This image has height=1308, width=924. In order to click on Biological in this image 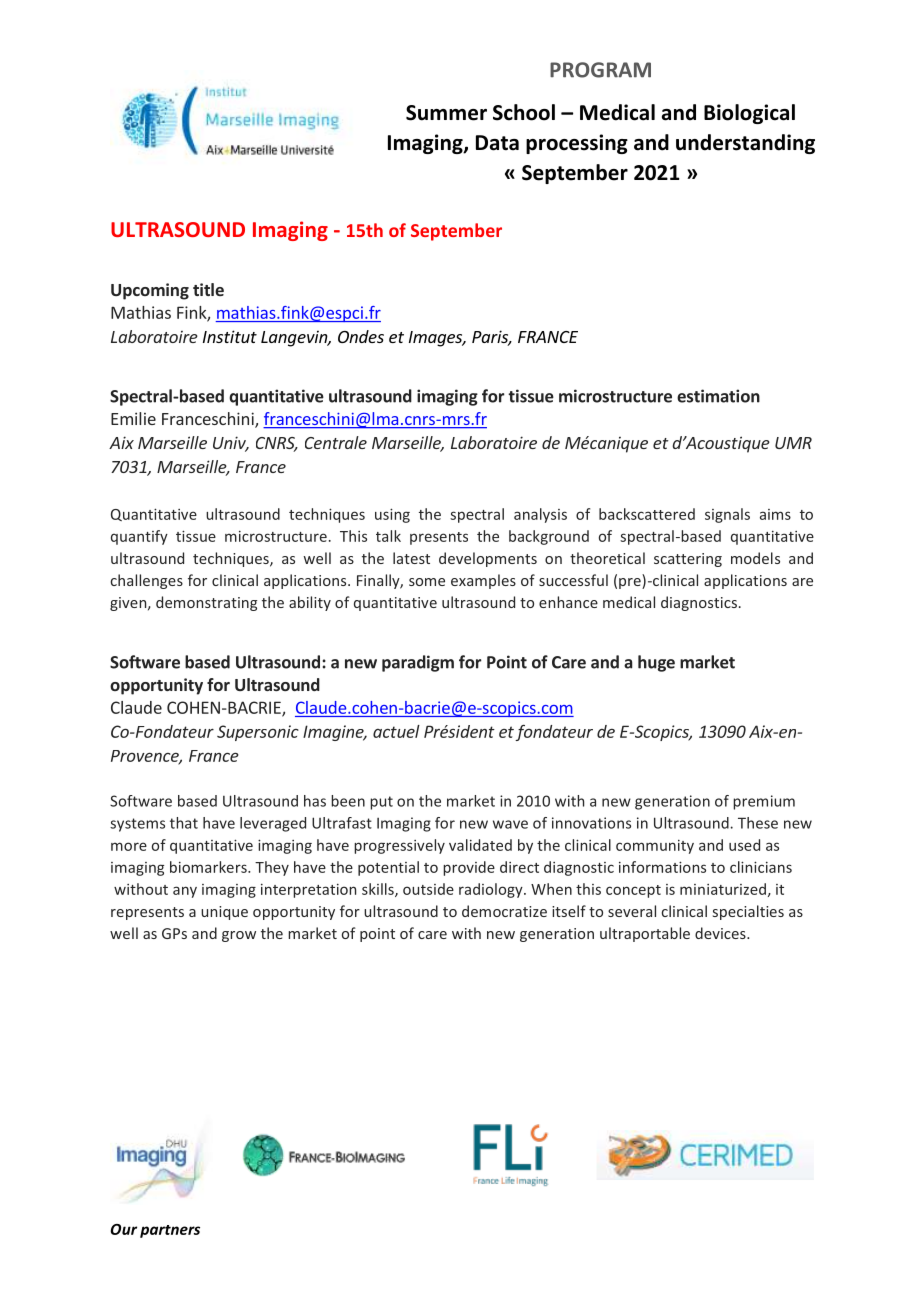, I will do `click(749, 114)`.
